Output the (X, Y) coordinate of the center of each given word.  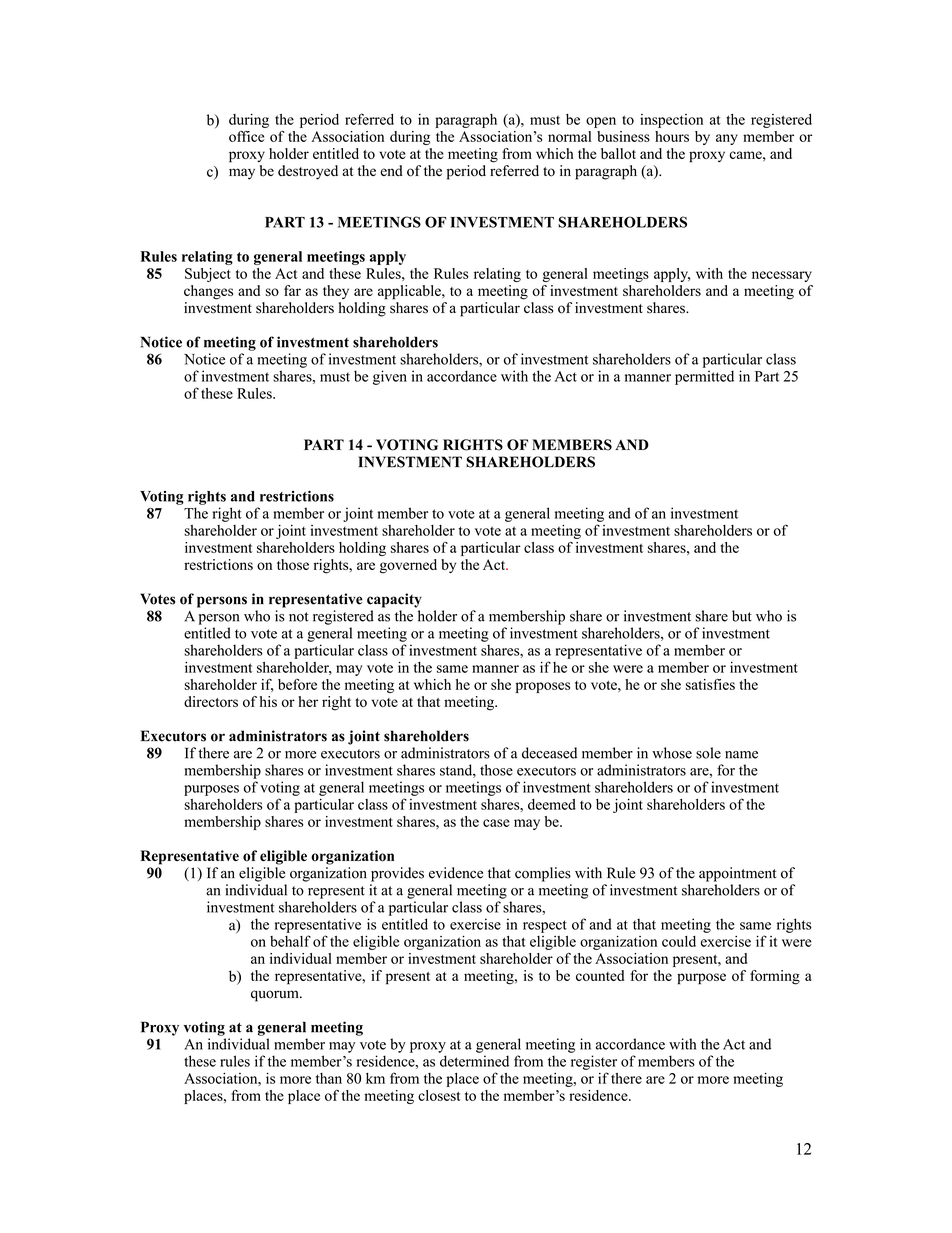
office (246, 136)
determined (474, 1061)
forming (775, 977)
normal (569, 136)
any (727, 139)
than (329, 1078)
